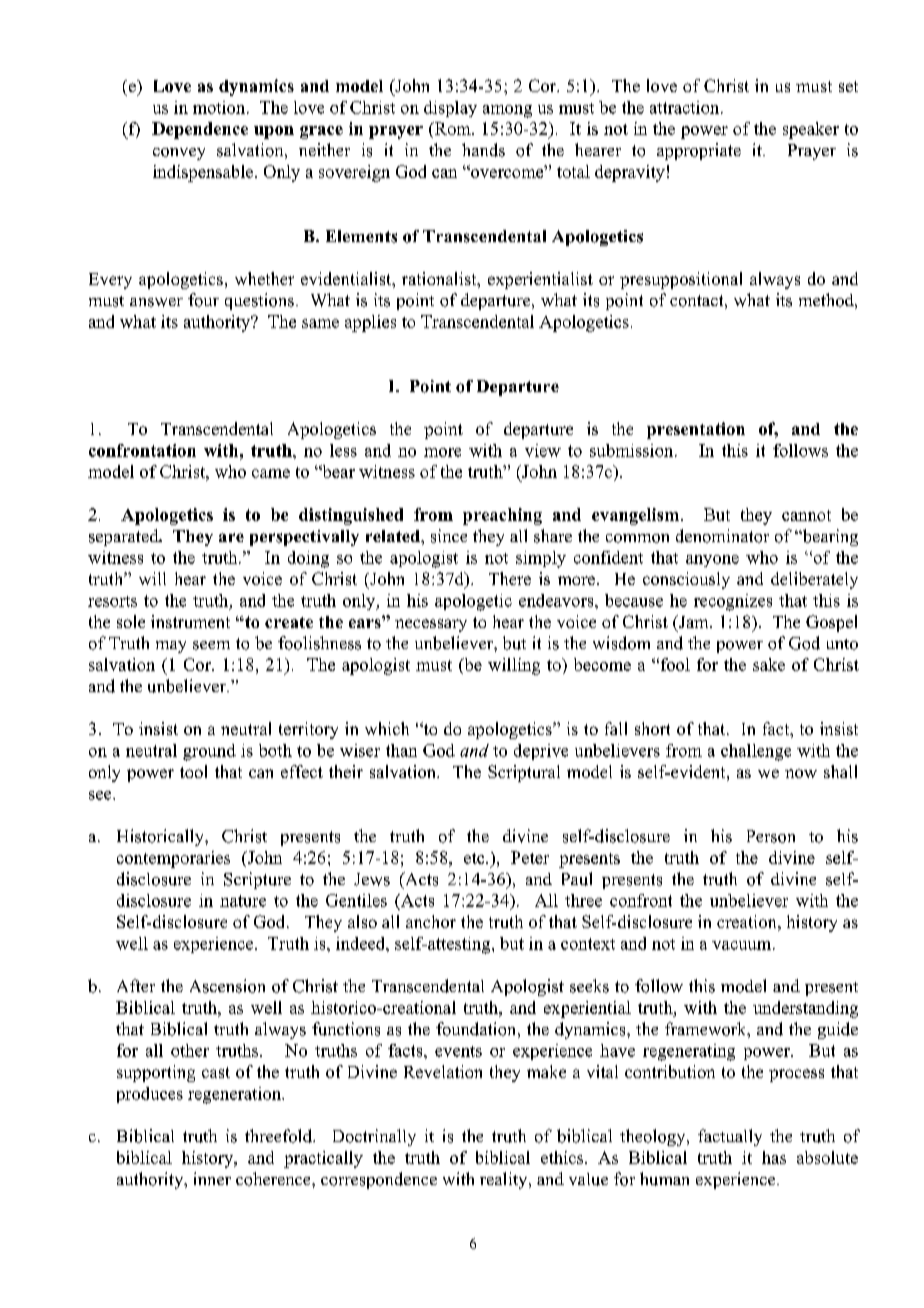  I want to click on cannot, so click(806, 515).
